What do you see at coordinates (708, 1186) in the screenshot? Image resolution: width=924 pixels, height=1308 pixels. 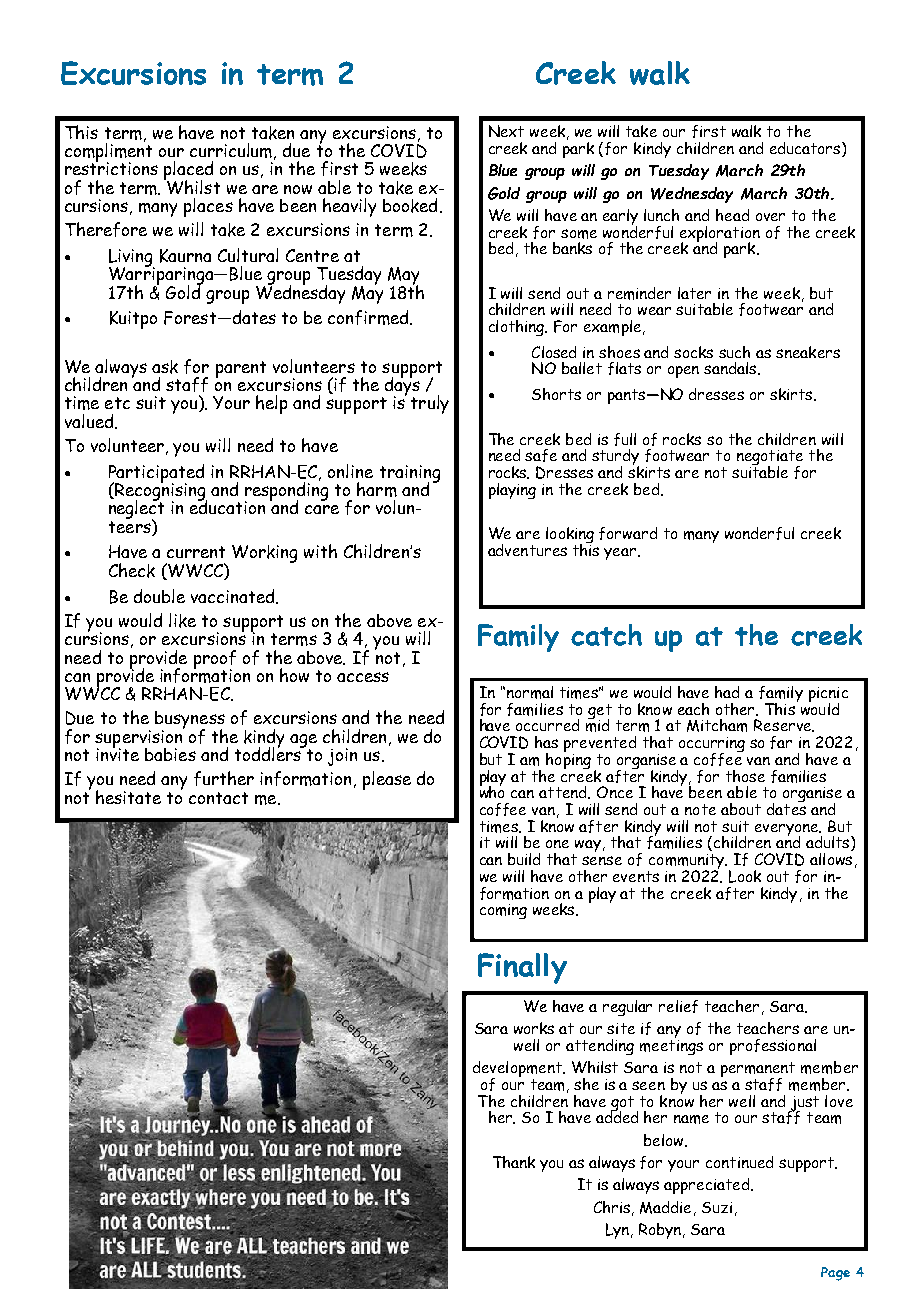 I see `appreciated` at bounding box center [708, 1186].
